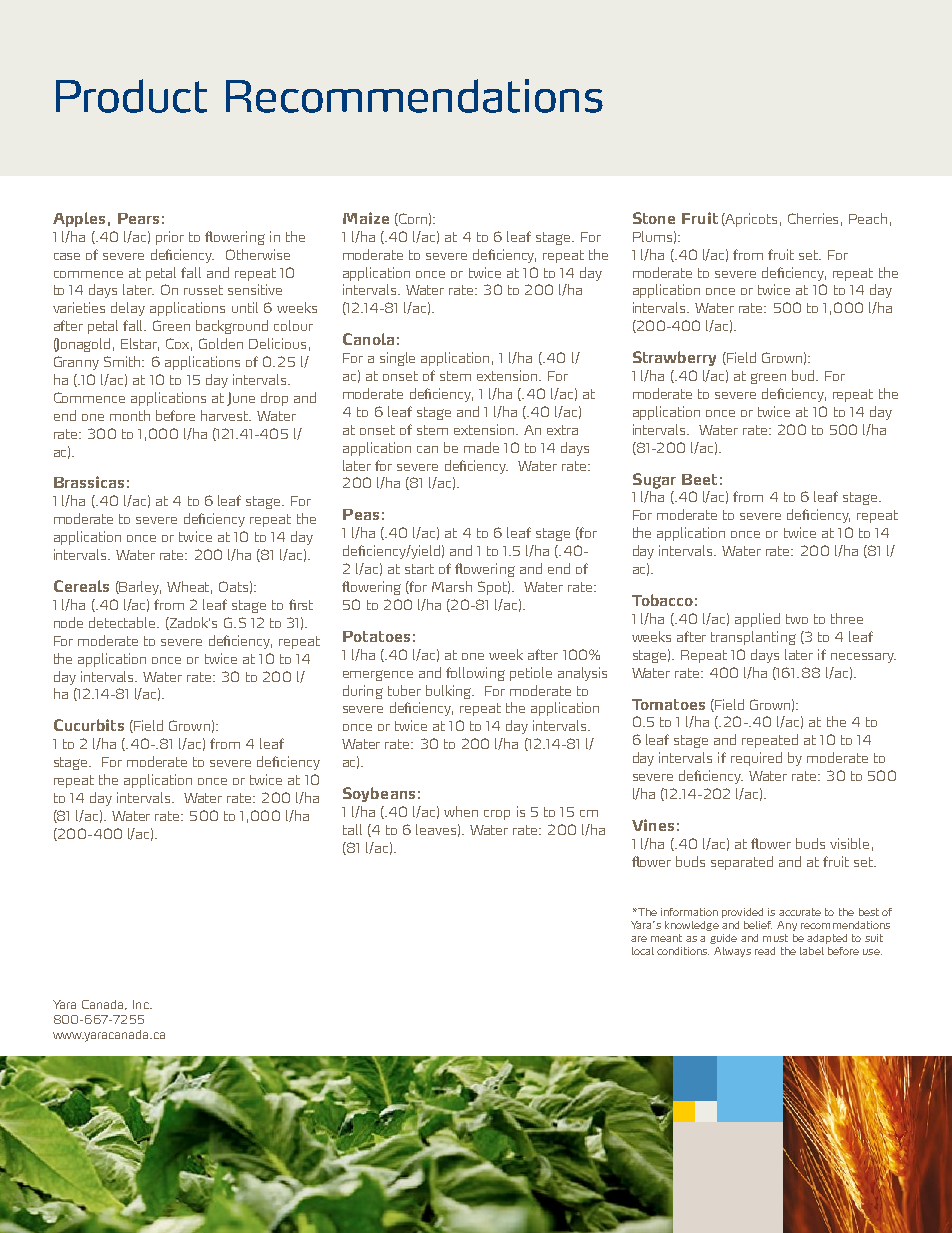 The image size is (952, 1233). What do you see at coordinates (89, 725) in the screenshot?
I see `Cucurbits` at bounding box center [89, 725].
